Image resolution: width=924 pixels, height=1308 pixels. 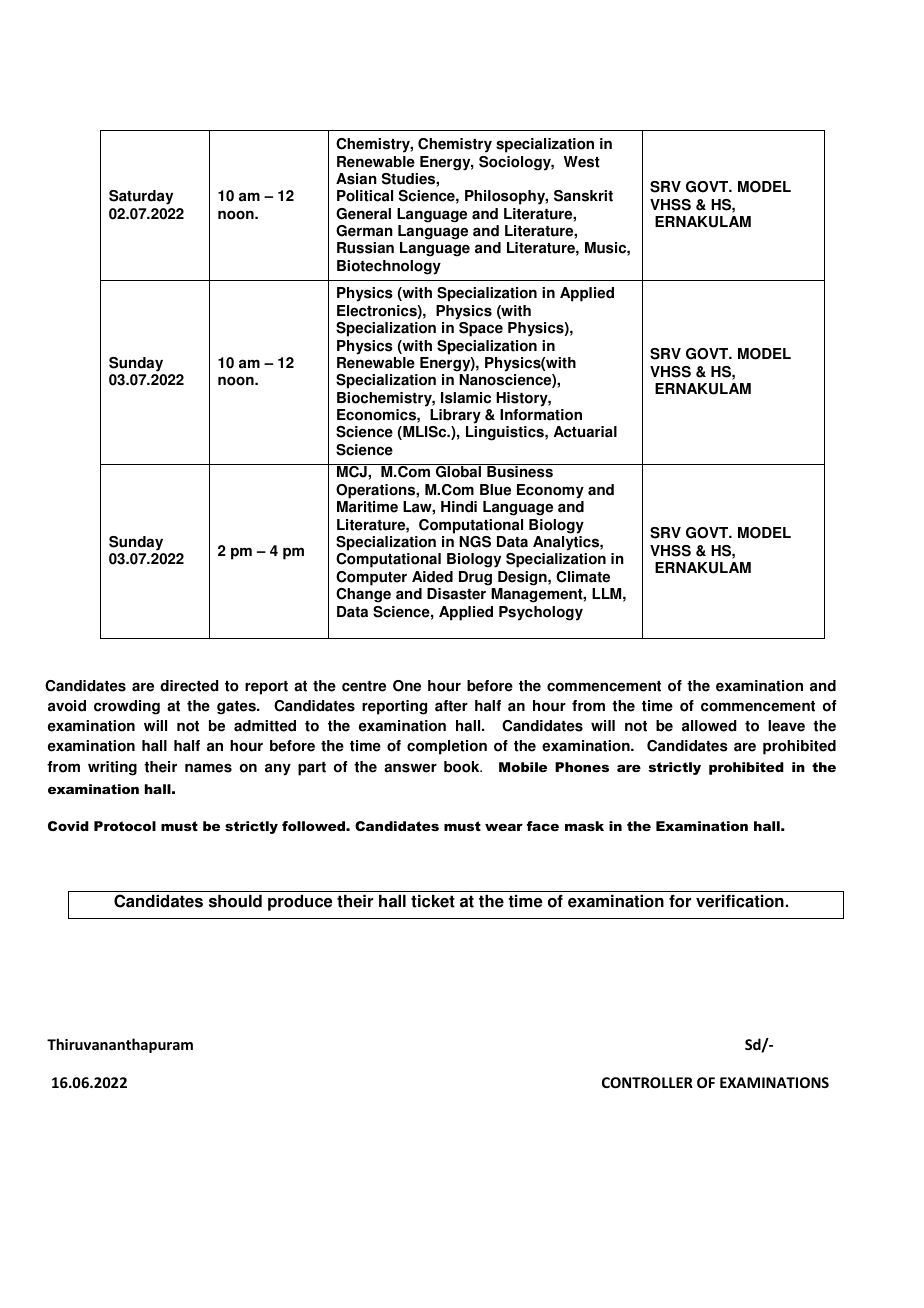 I want to click on Islamic, so click(x=466, y=398).
